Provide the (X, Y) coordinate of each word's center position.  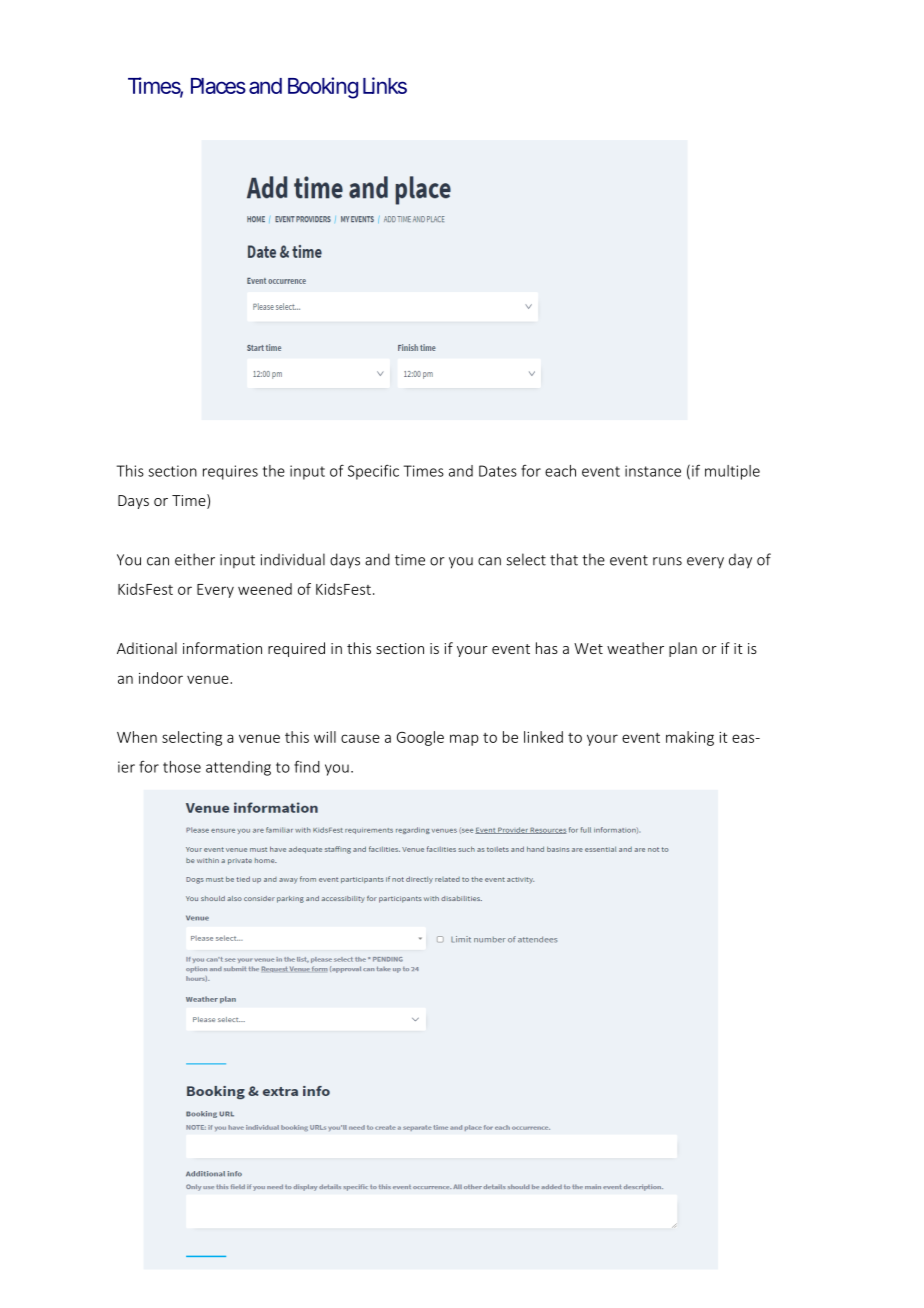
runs (667, 561)
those (182, 767)
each (560, 471)
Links (385, 85)
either (195, 559)
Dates (498, 471)
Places (218, 86)
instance (653, 471)
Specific (373, 472)
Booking (323, 88)
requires (230, 472)
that (564, 559)
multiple (732, 472)
